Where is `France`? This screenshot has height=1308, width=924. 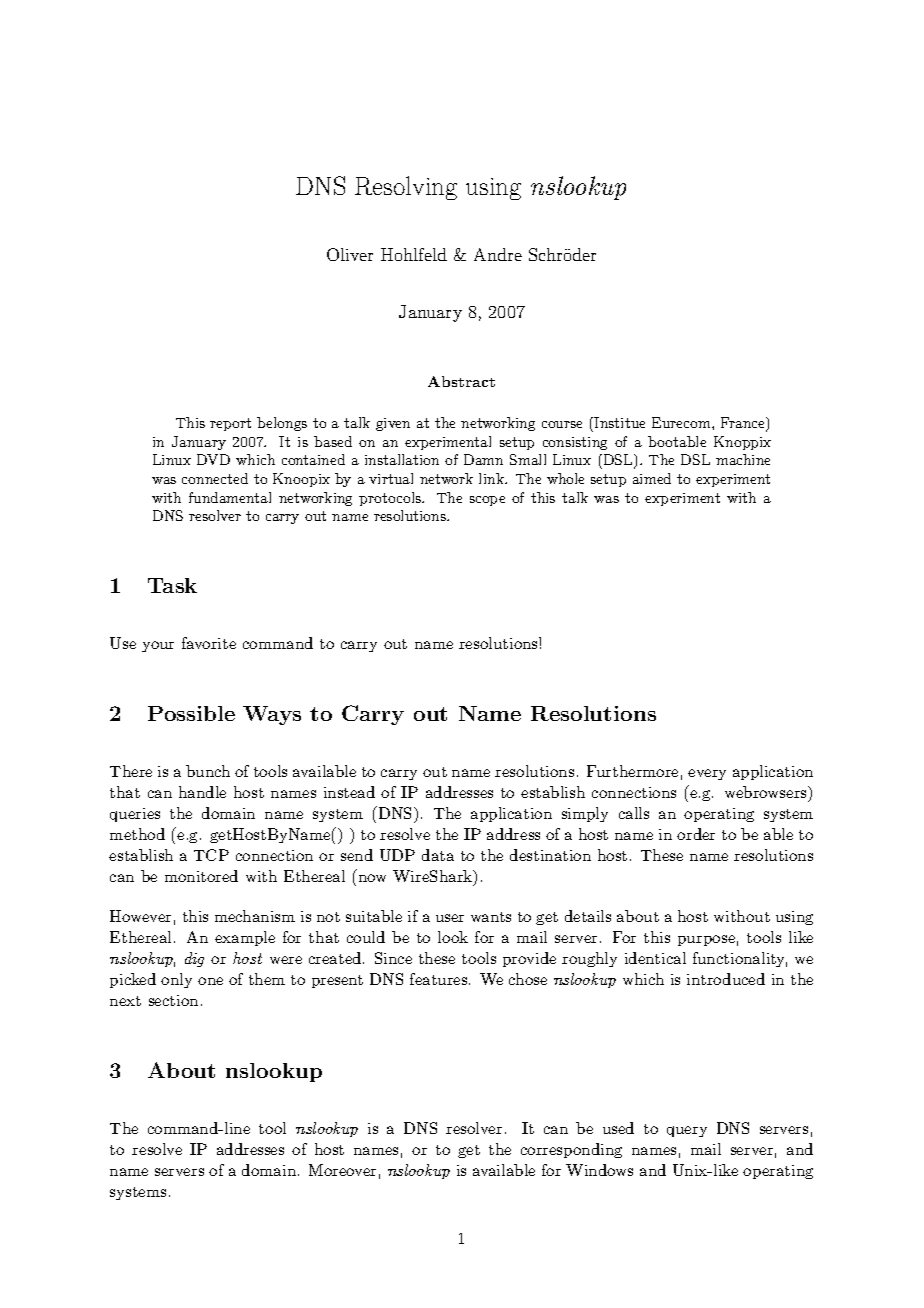
France is located at coordinates (744, 424).
